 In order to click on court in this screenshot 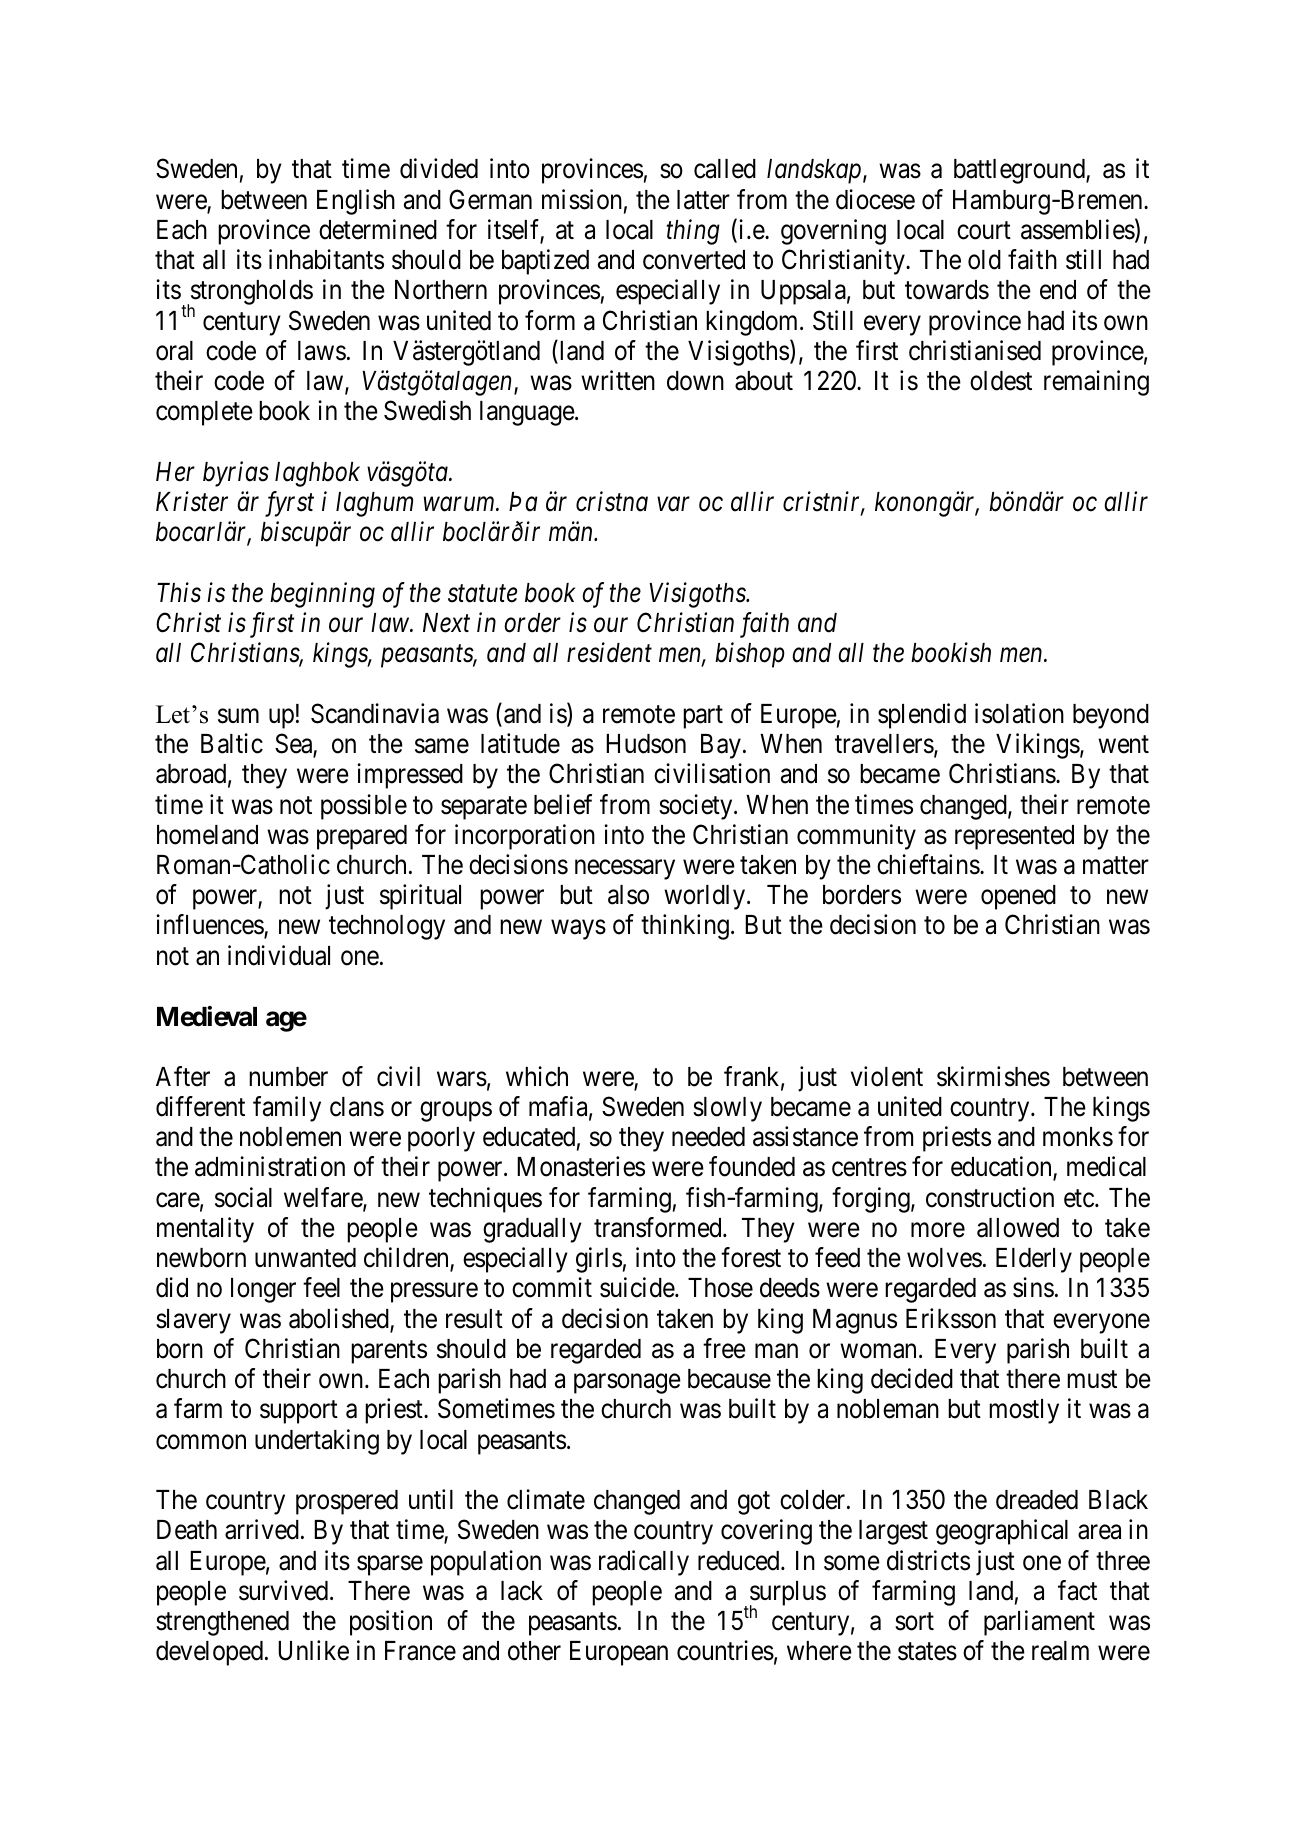, I will do `click(984, 231)`.
